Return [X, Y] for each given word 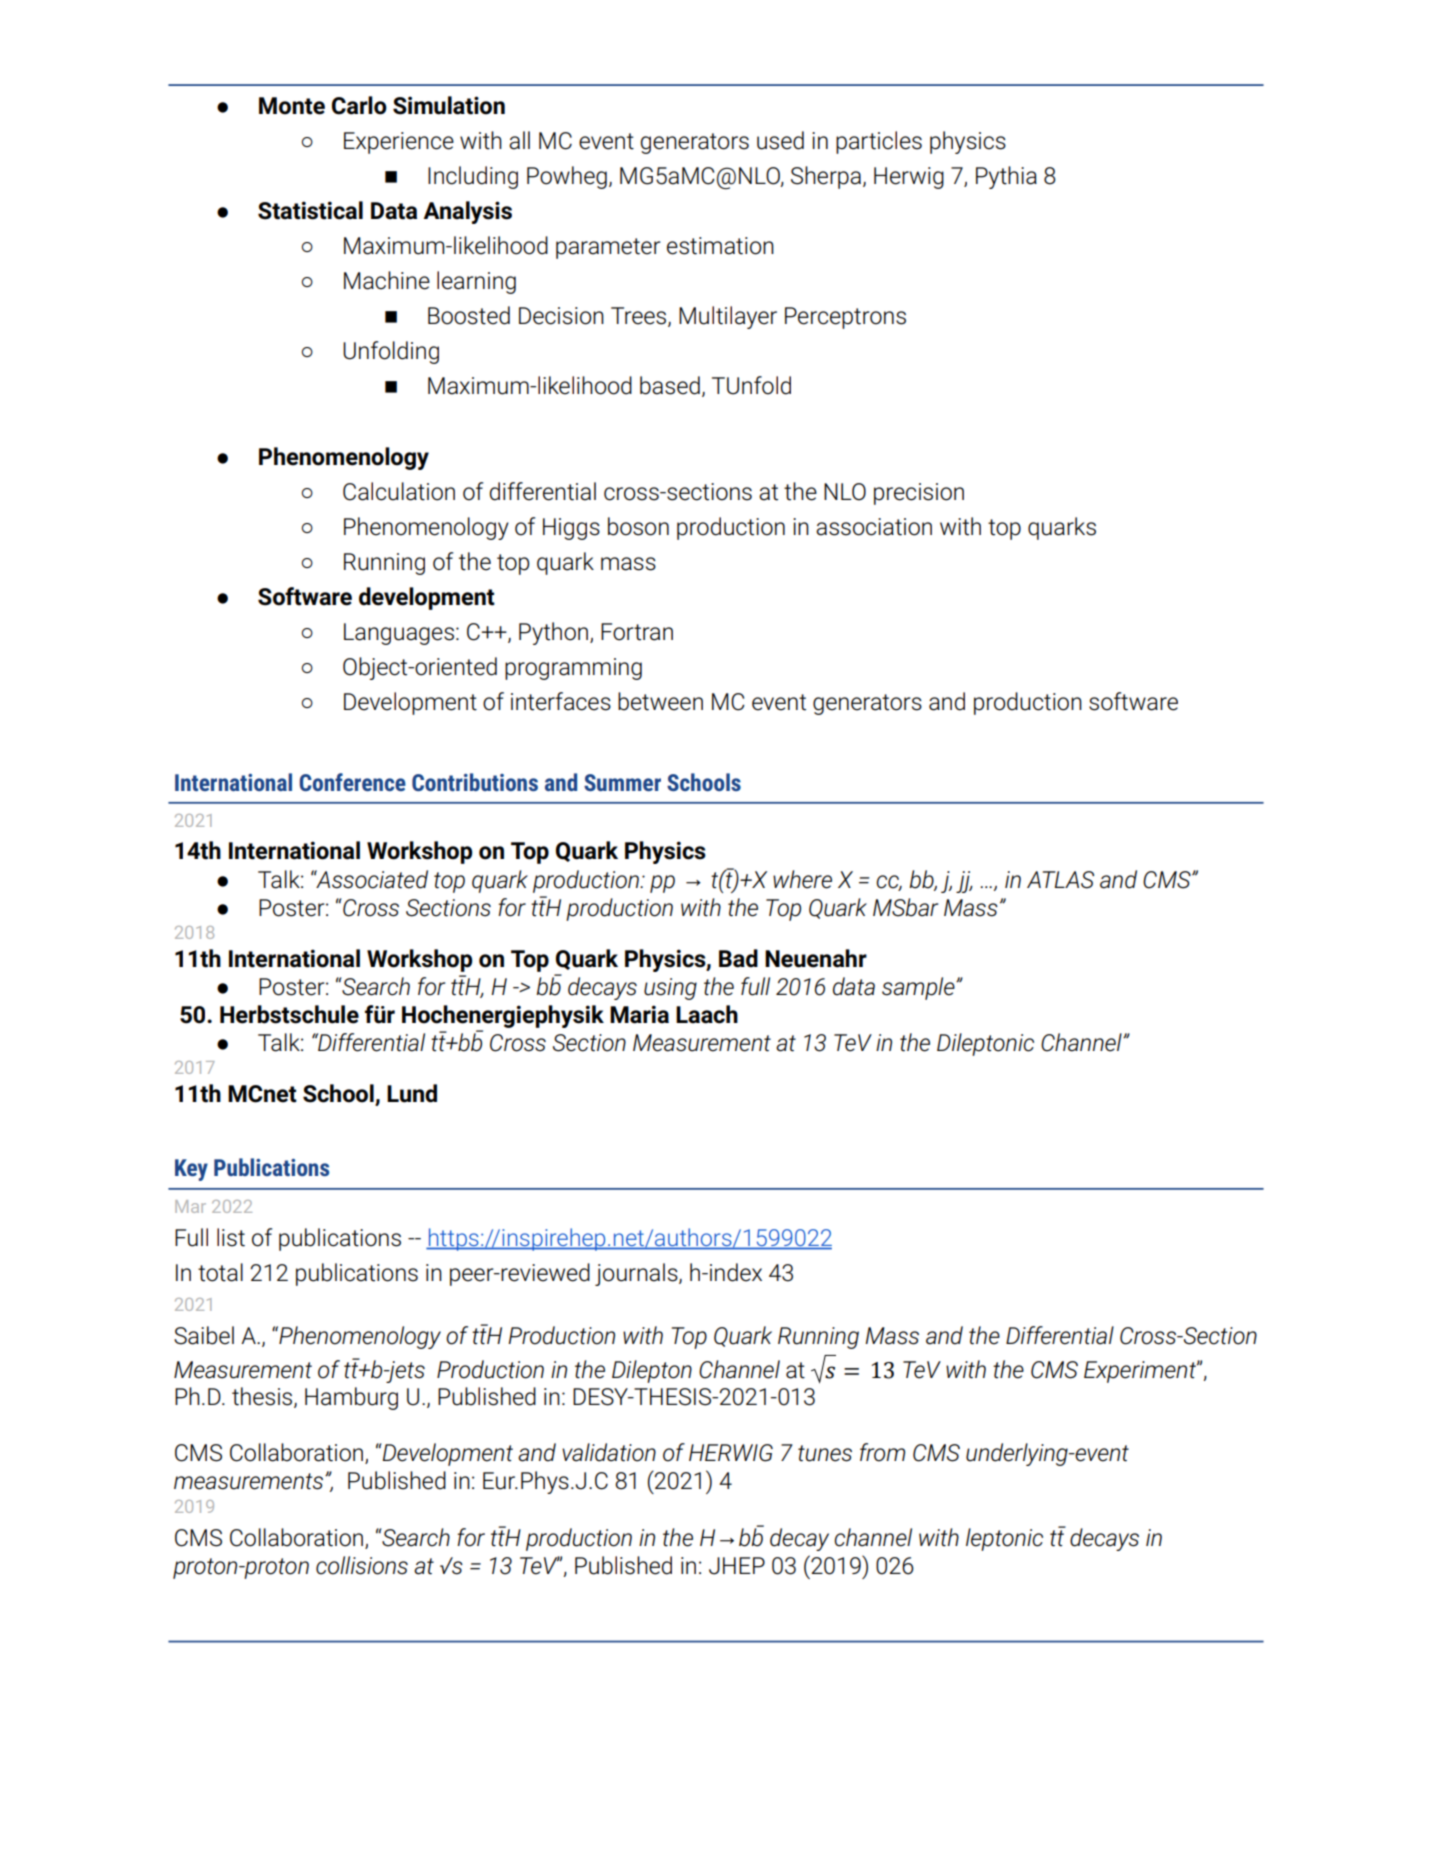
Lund [412, 1093]
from [882, 1452]
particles [879, 142]
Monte [292, 106]
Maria [639, 1014]
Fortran [637, 632]
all [519, 140]
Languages [399, 634]
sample [919, 988]
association [874, 527]
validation [609, 1452]
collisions [362, 1565]
